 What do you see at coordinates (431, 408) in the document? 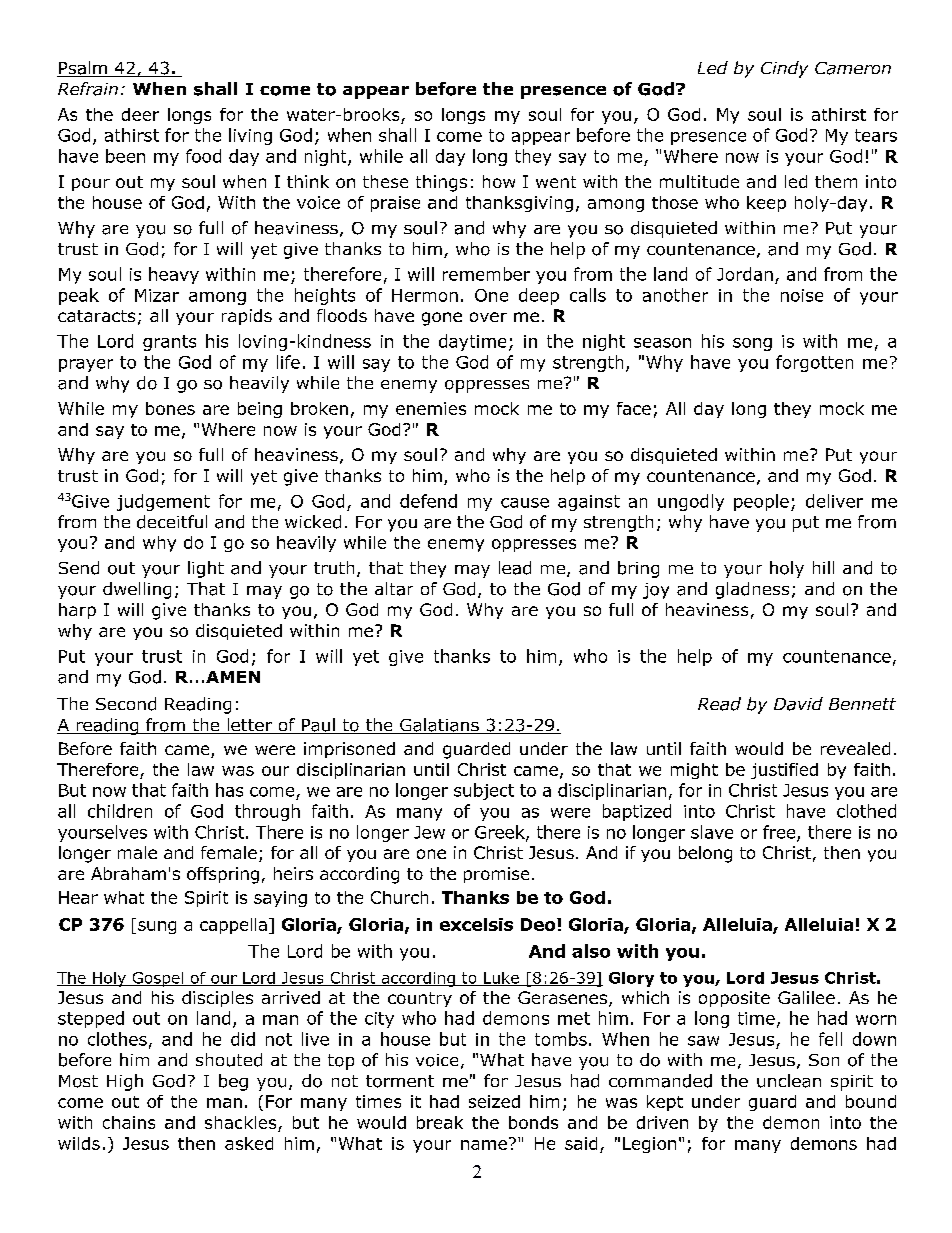
I see `enemies` at bounding box center [431, 408].
